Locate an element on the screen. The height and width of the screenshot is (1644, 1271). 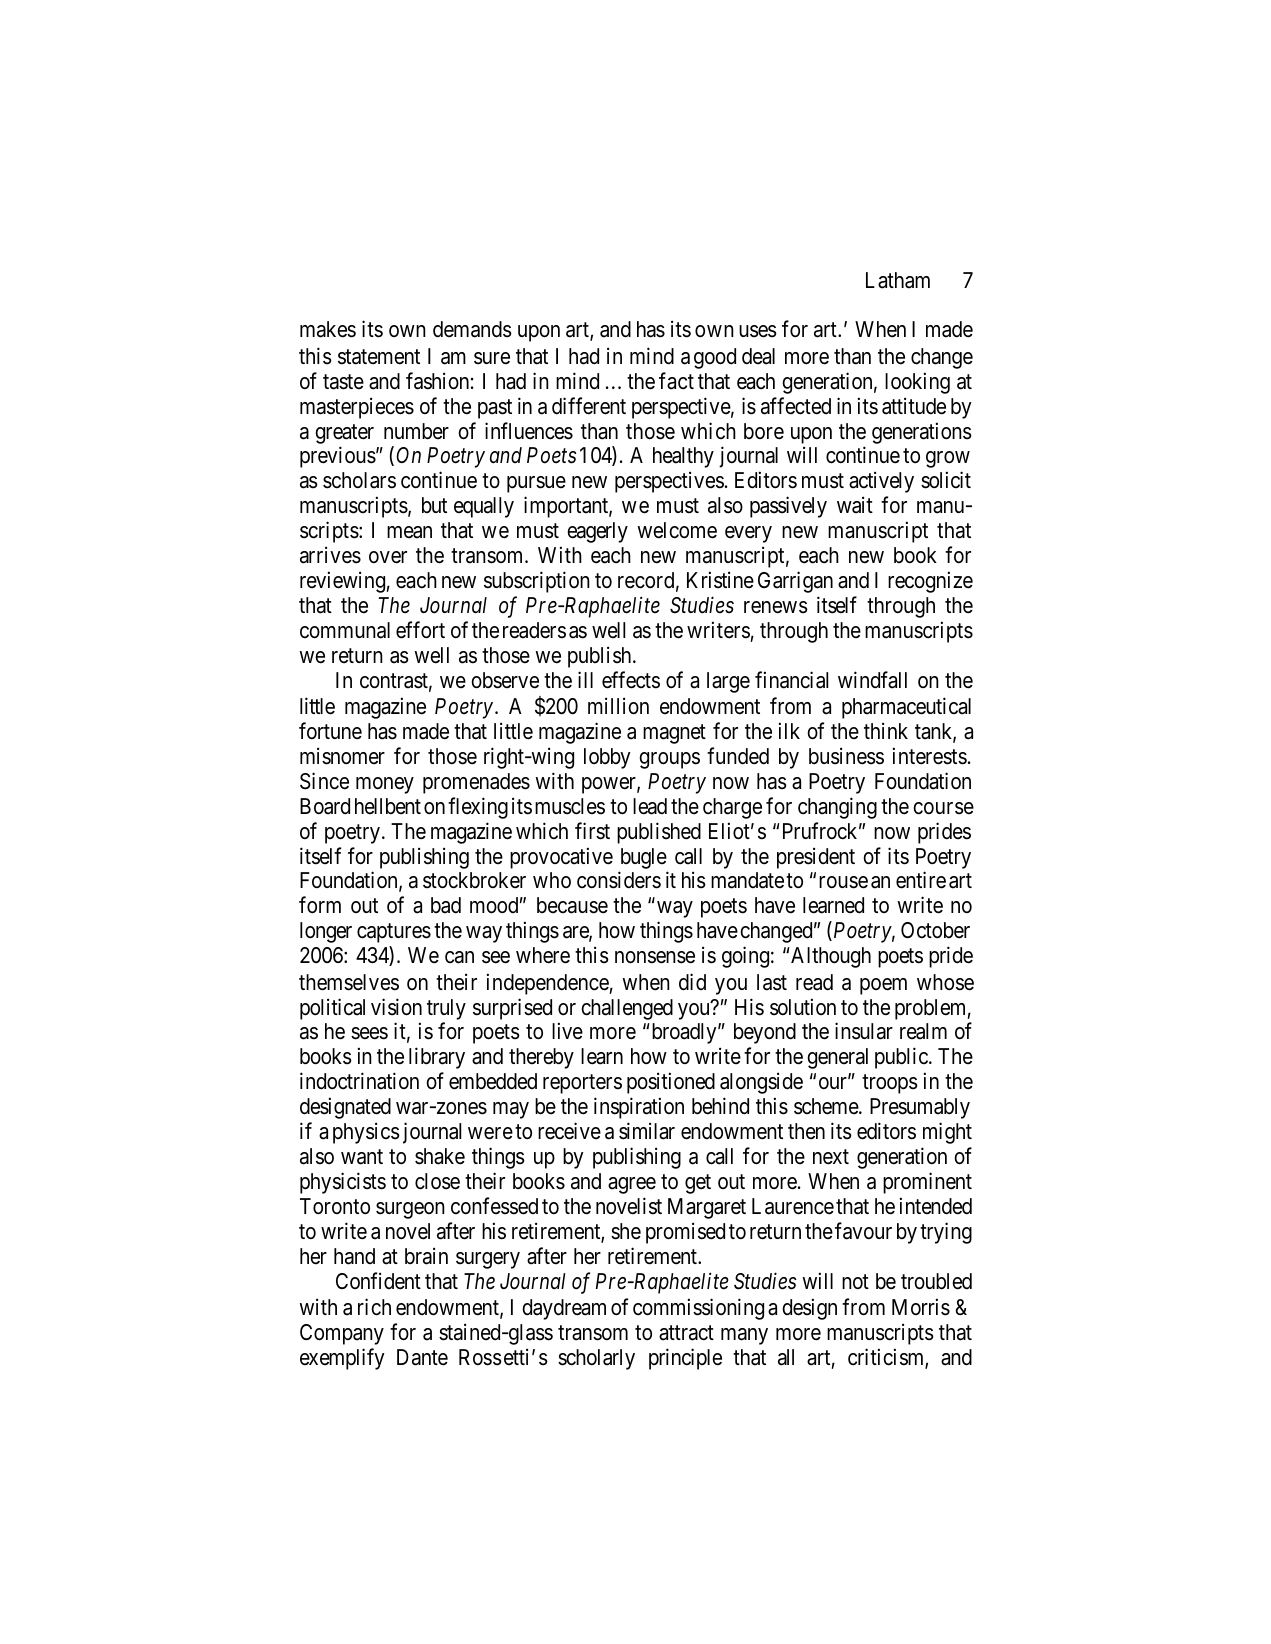
rich is located at coordinates (374, 1307).
